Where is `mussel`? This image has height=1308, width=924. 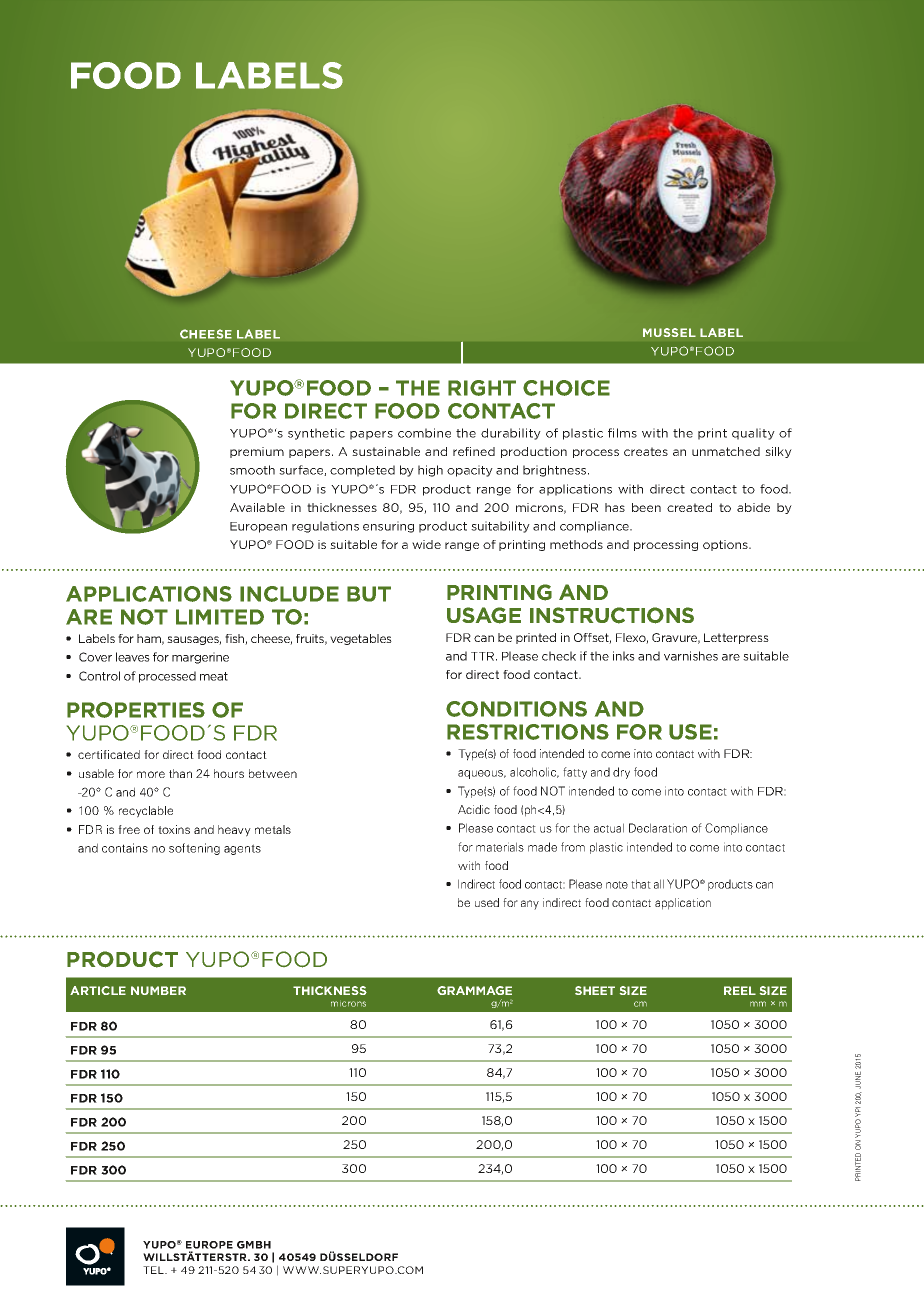 mussel is located at coordinates (669, 332).
